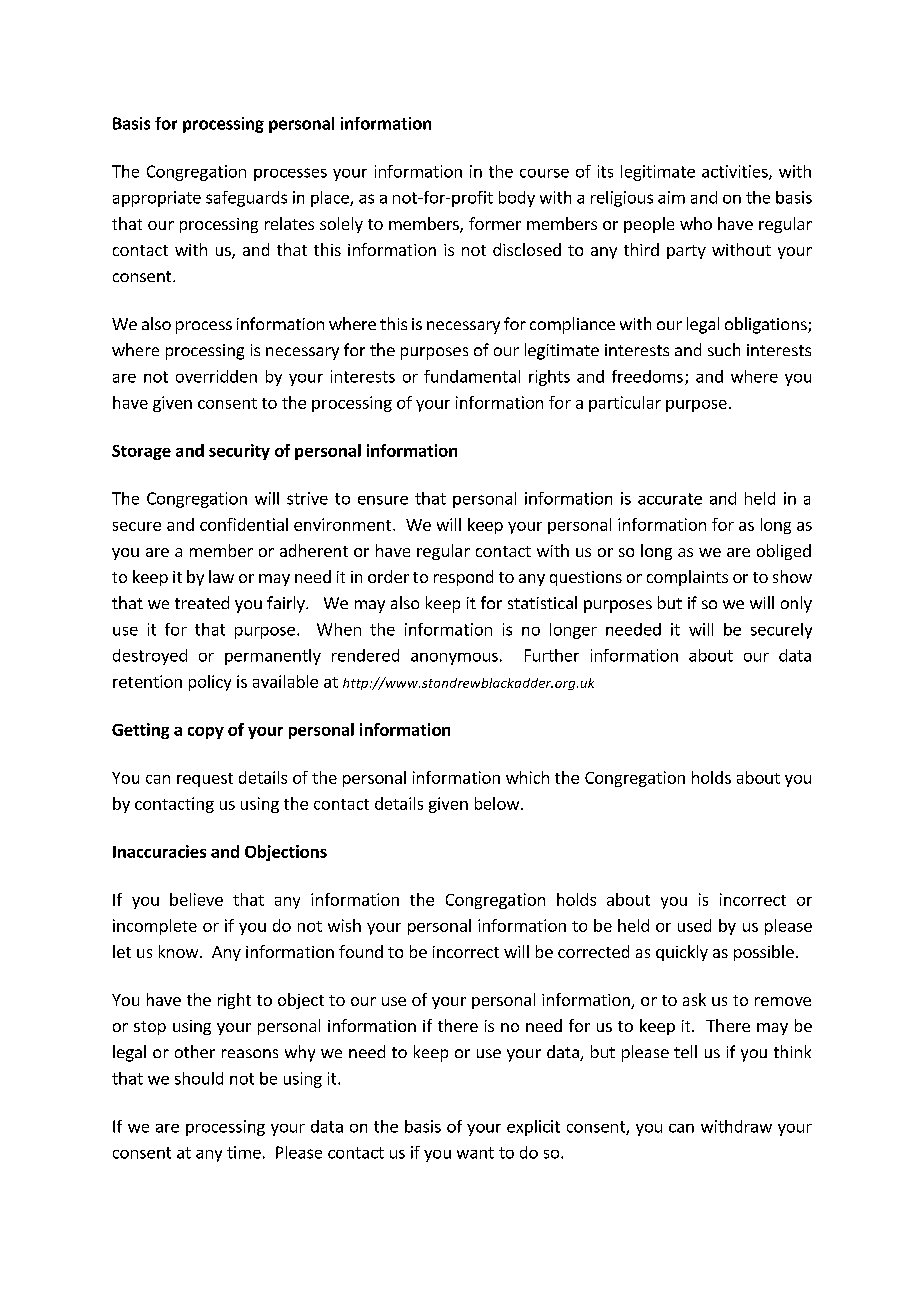 This screenshot has width=924, height=1308. What do you see at coordinates (475, 1153) in the screenshot?
I see `want` at bounding box center [475, 1153].
